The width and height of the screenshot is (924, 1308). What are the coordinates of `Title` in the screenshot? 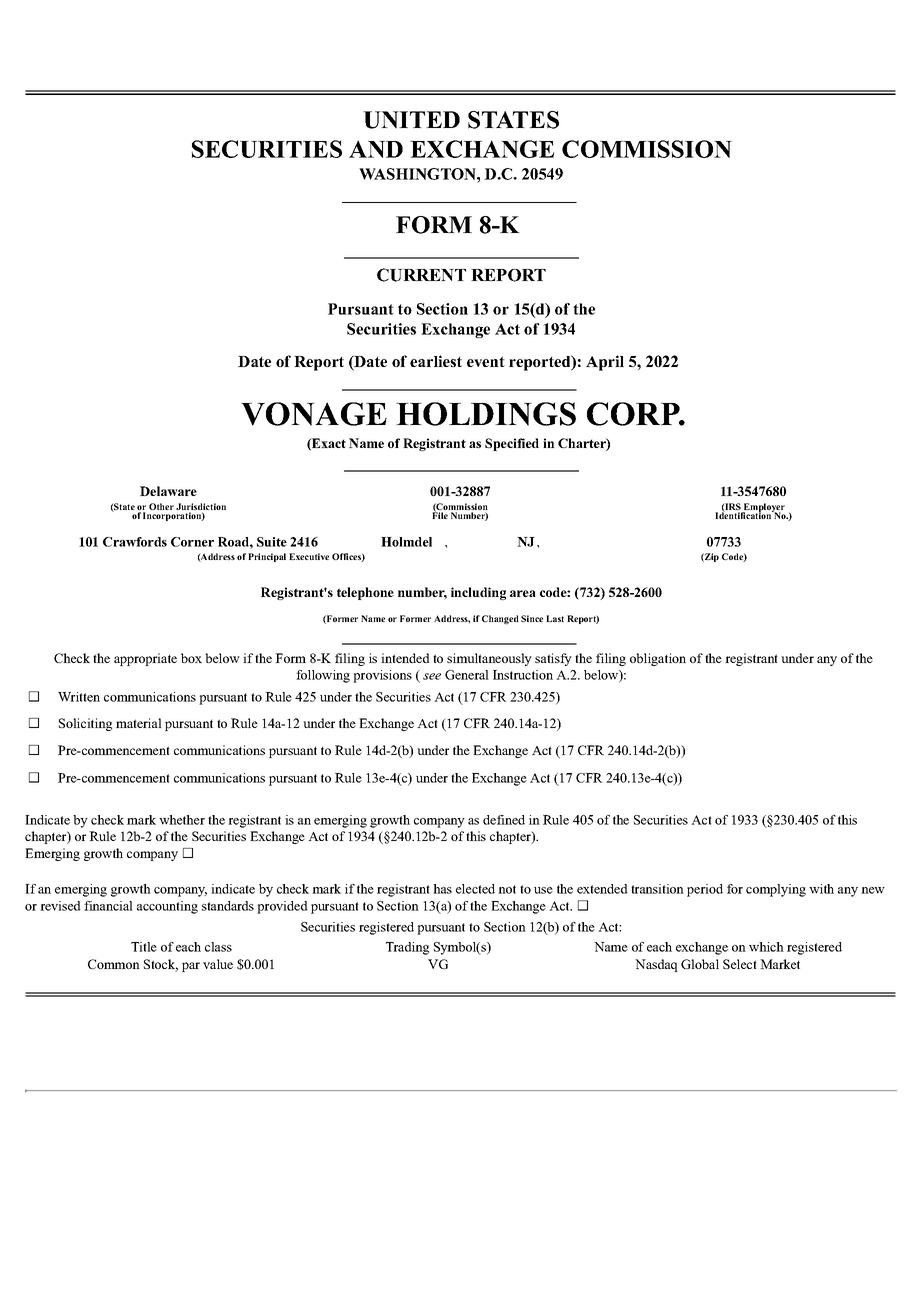 It's located at (144, 947).
